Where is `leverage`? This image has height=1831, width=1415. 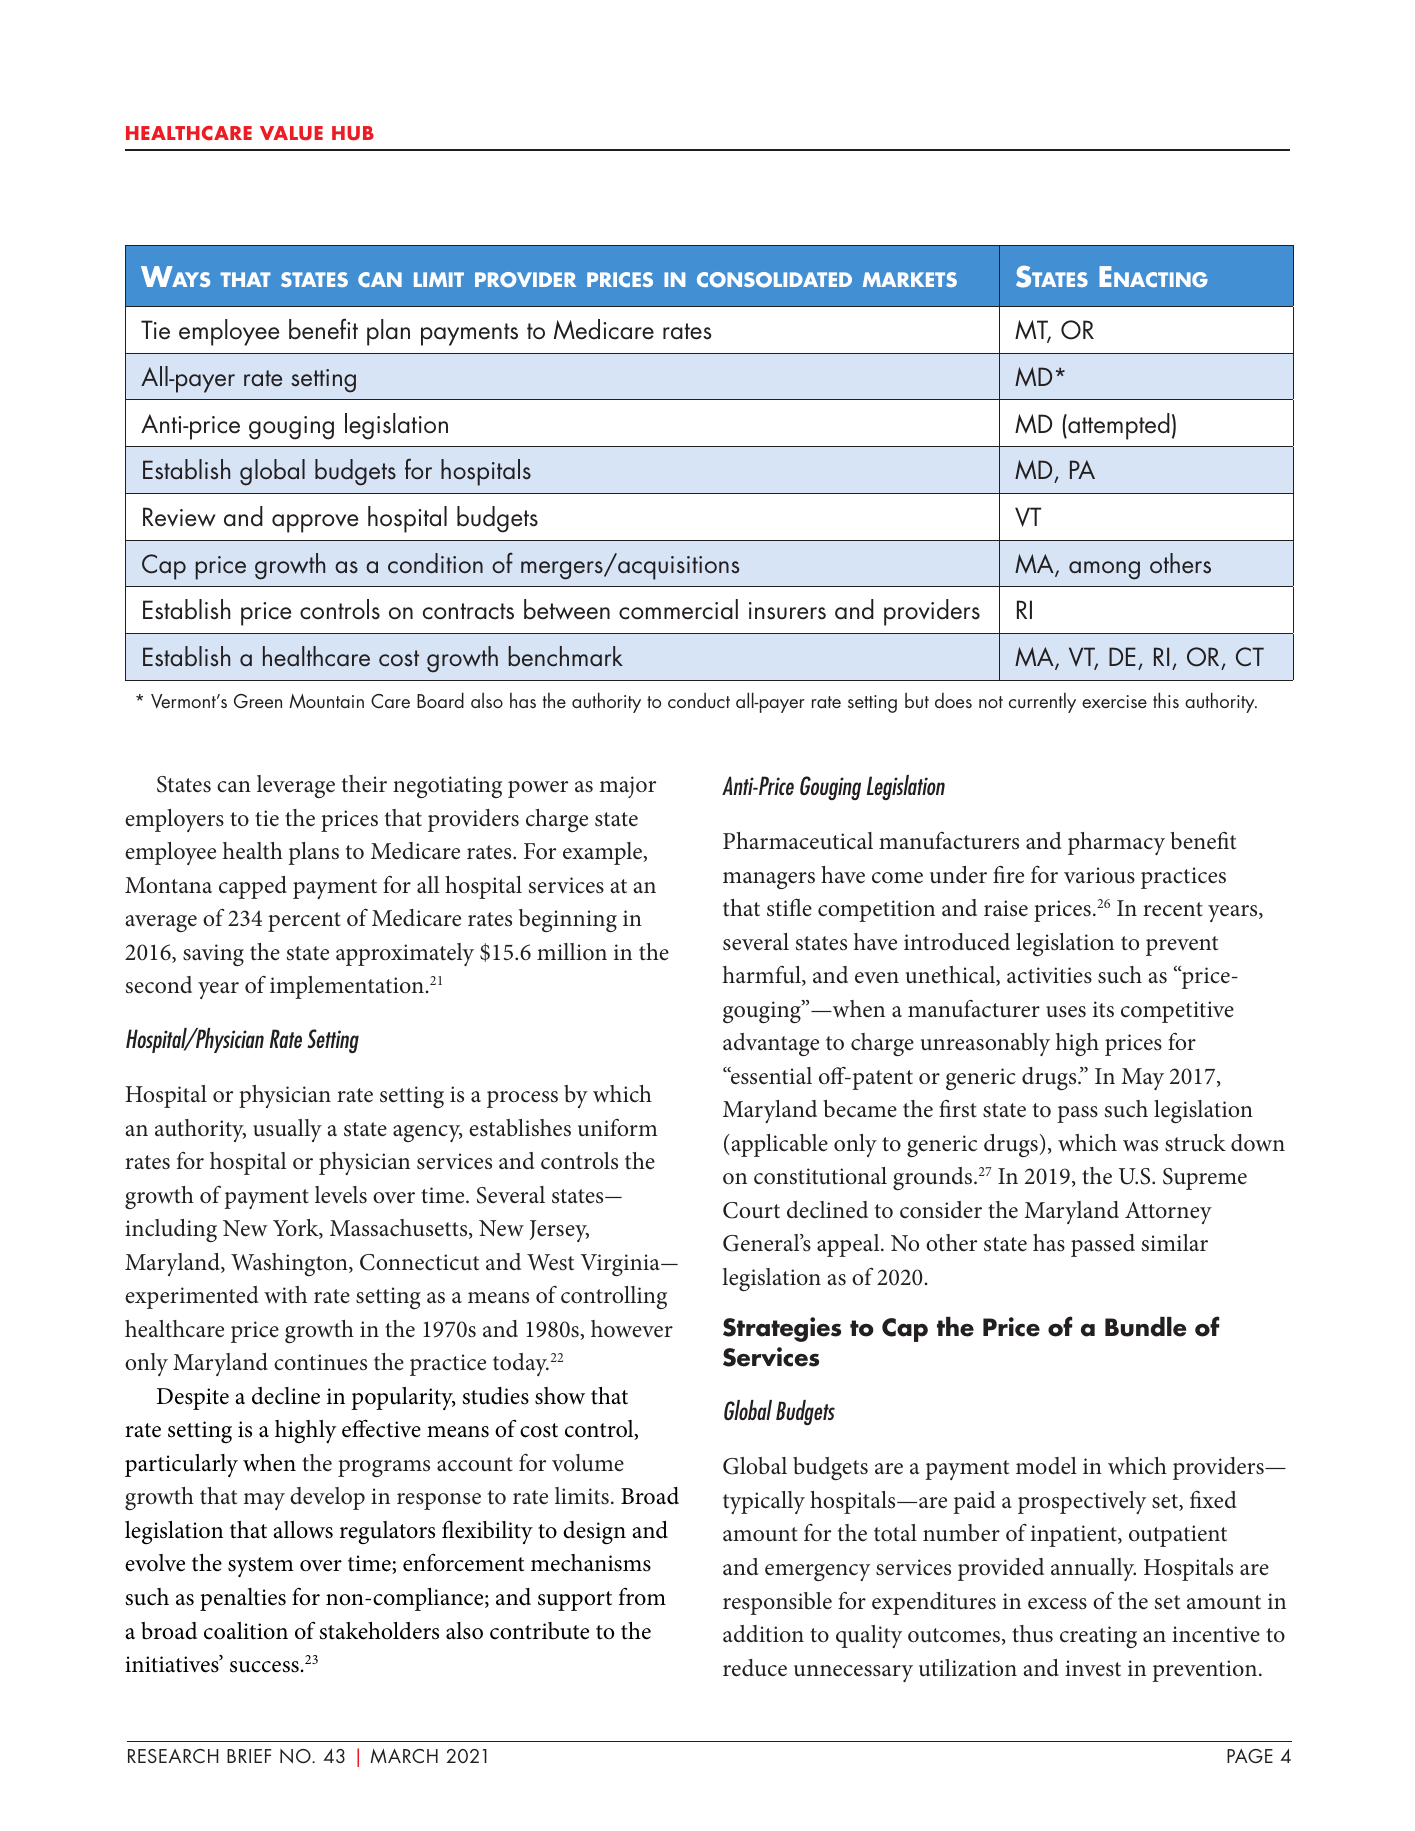
leverage is located at coordinates (296, 786).
